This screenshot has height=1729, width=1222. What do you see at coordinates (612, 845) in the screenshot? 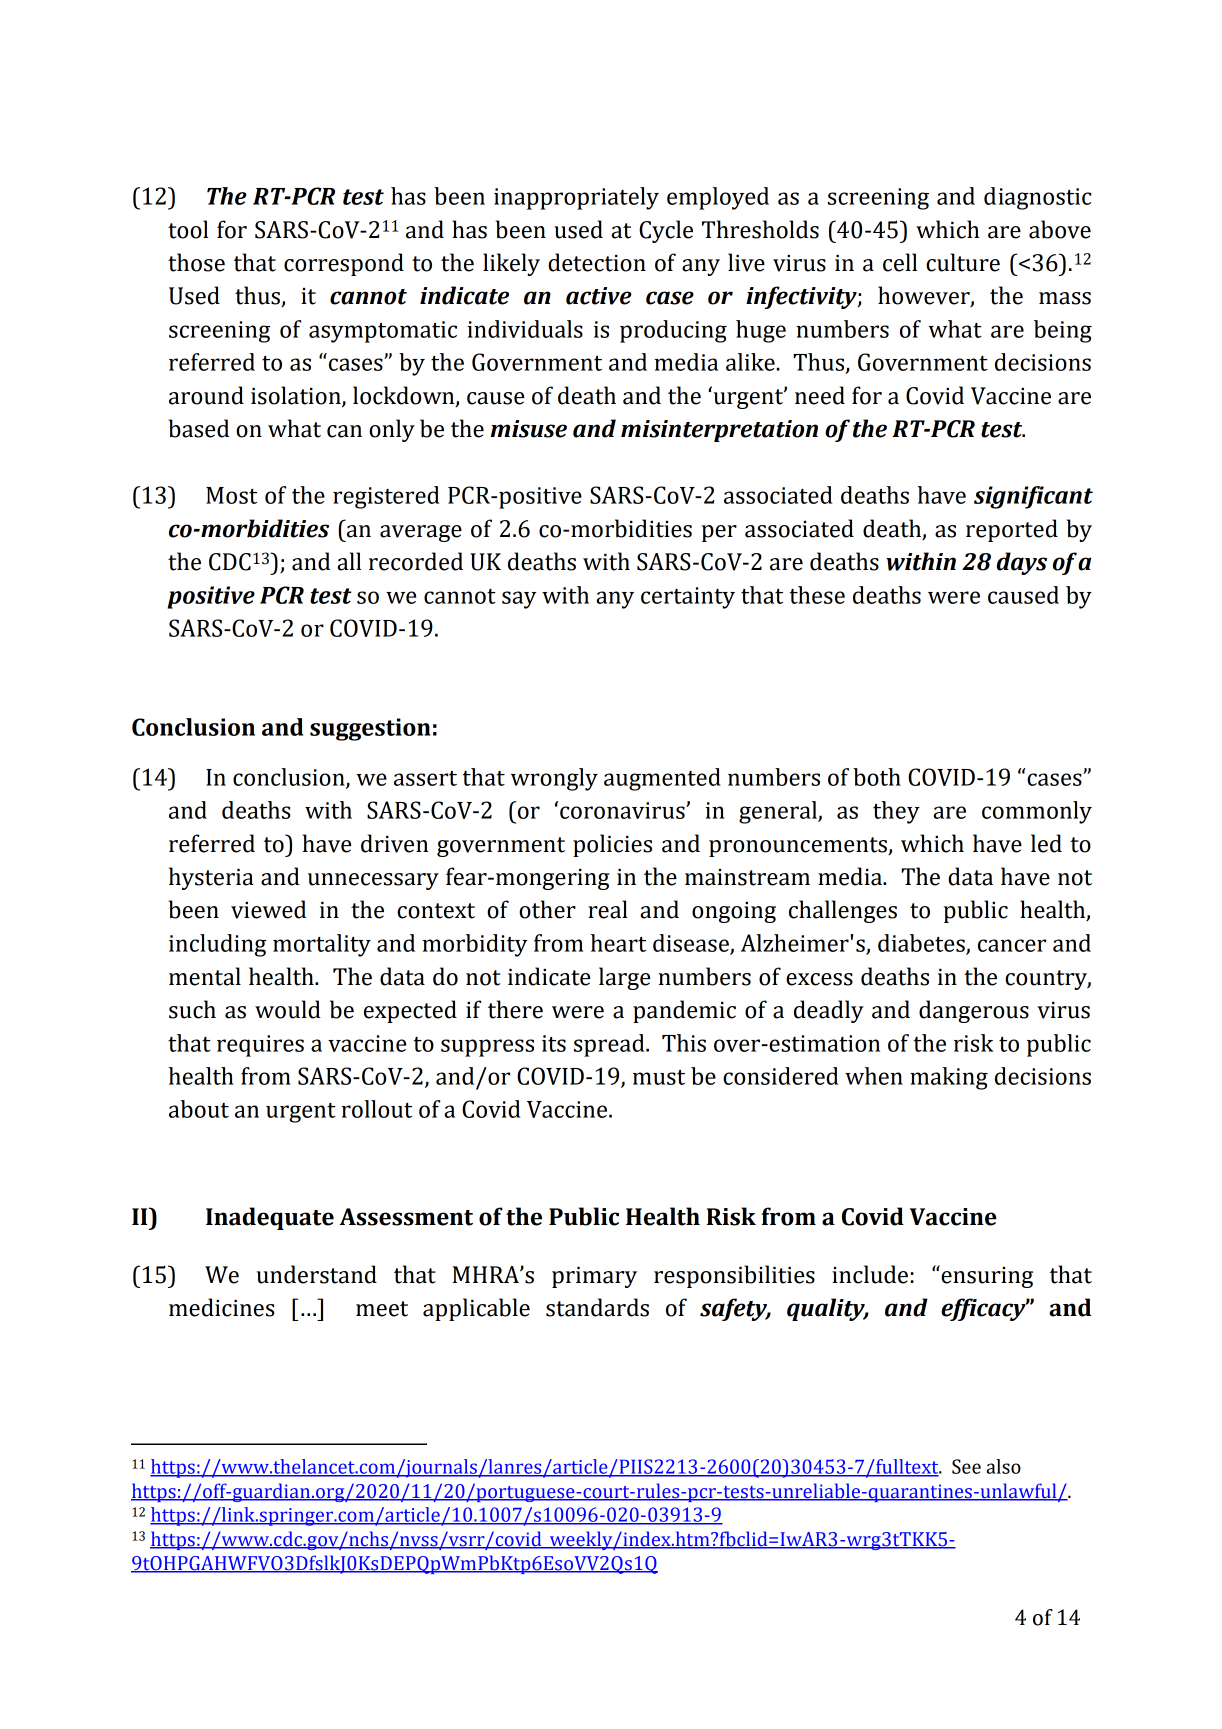
I see `policies` at bounding box center [612, 845].
